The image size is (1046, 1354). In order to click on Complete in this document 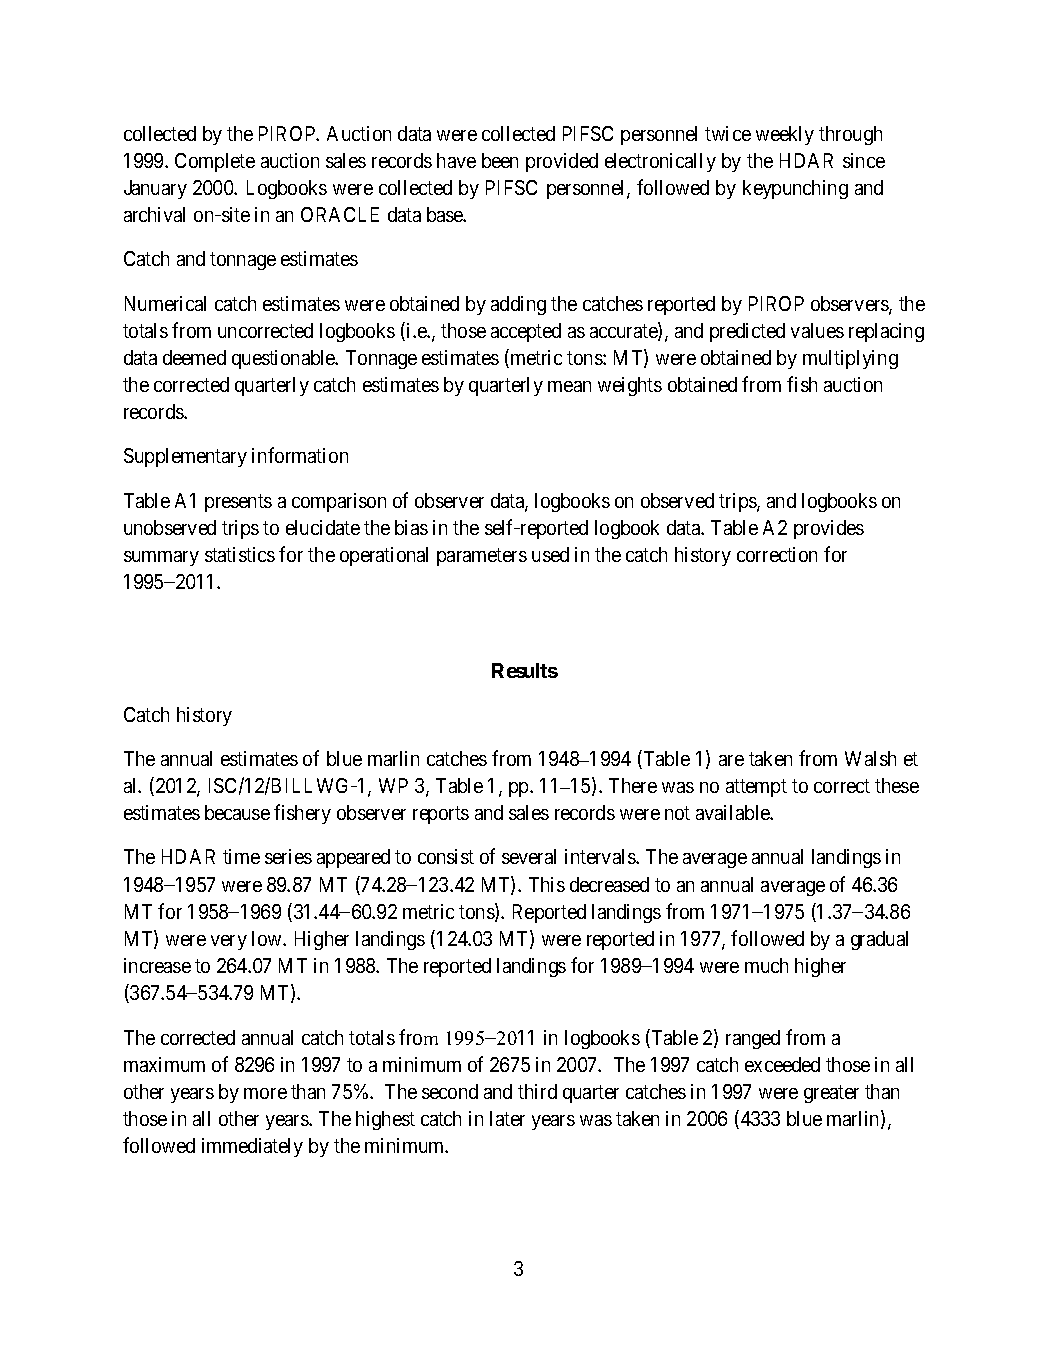, I will do `click(215, 162)`.
